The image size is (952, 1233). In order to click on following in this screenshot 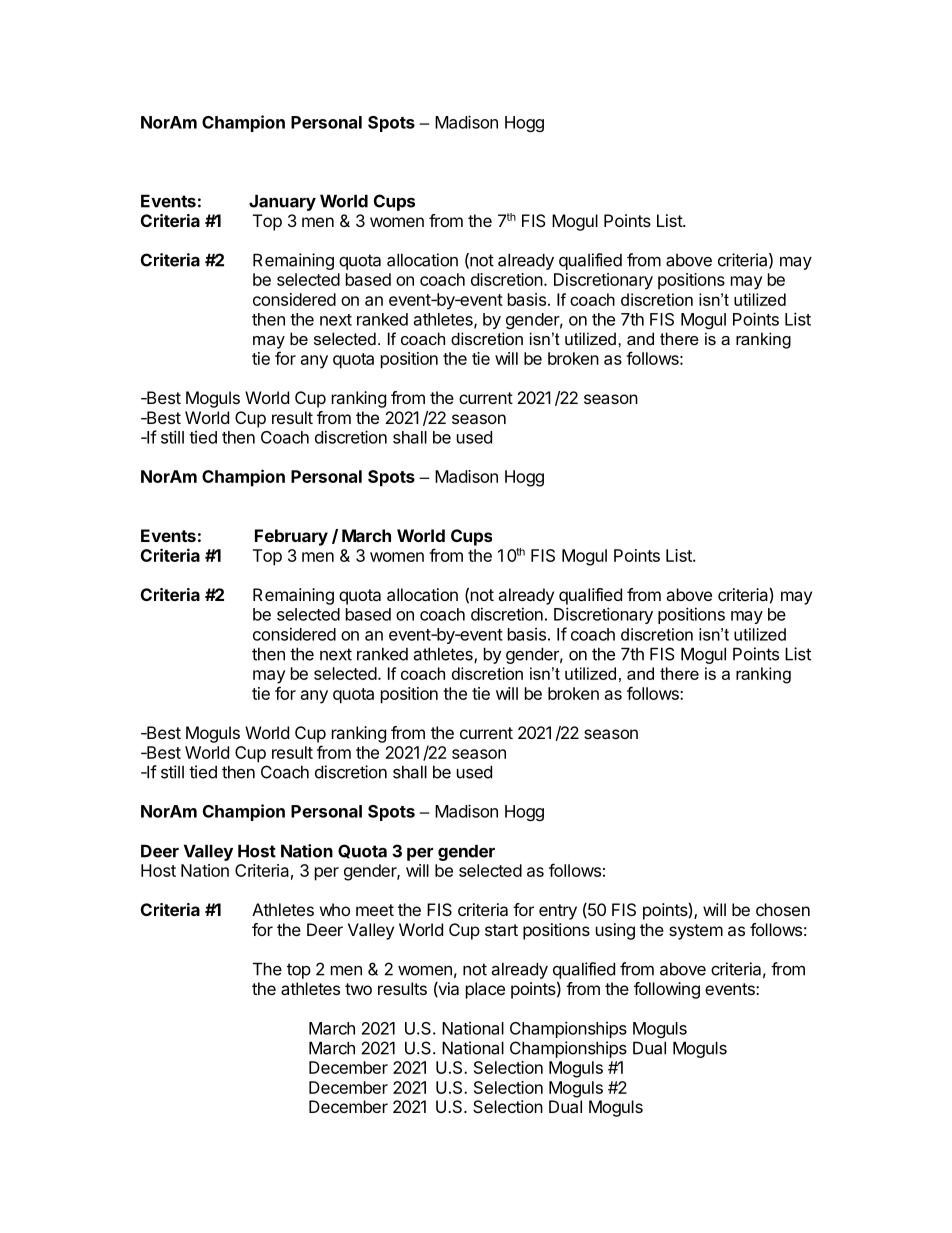, I will do `click(667, 990)`.
